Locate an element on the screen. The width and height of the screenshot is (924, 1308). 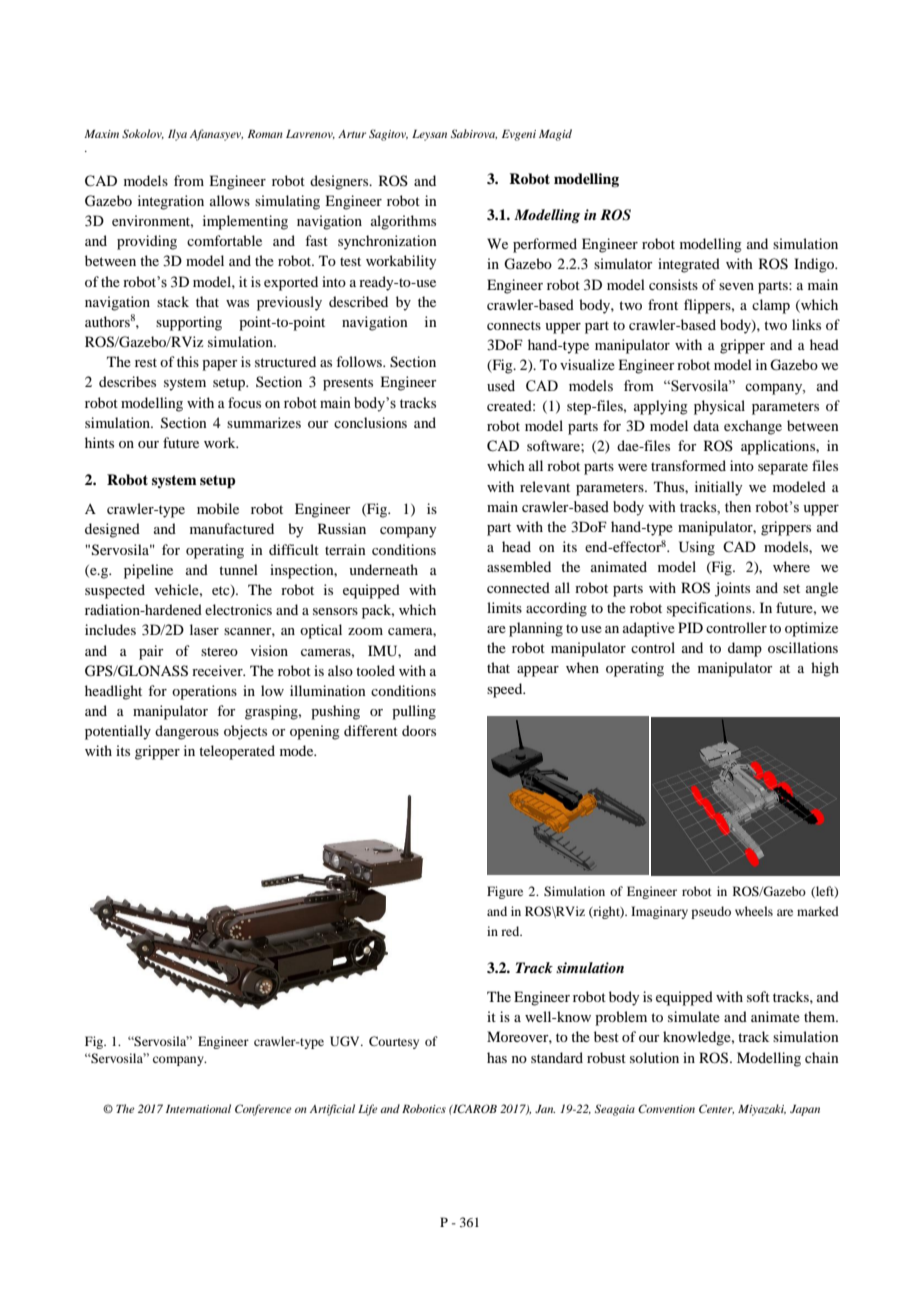
International is located at coordinates (198, 1108).
